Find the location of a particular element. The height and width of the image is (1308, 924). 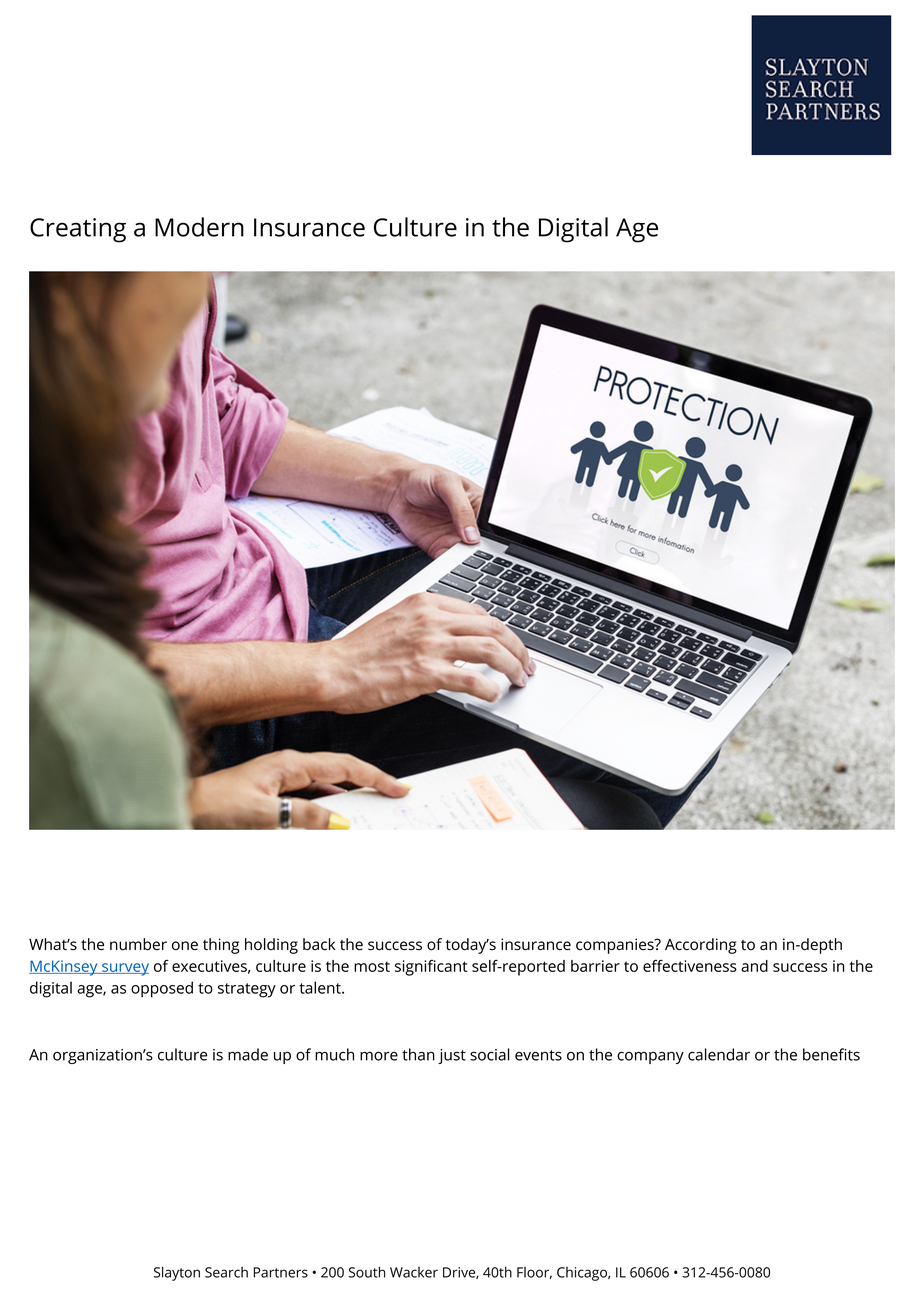

Search is located at coordinates (226, 1272).
